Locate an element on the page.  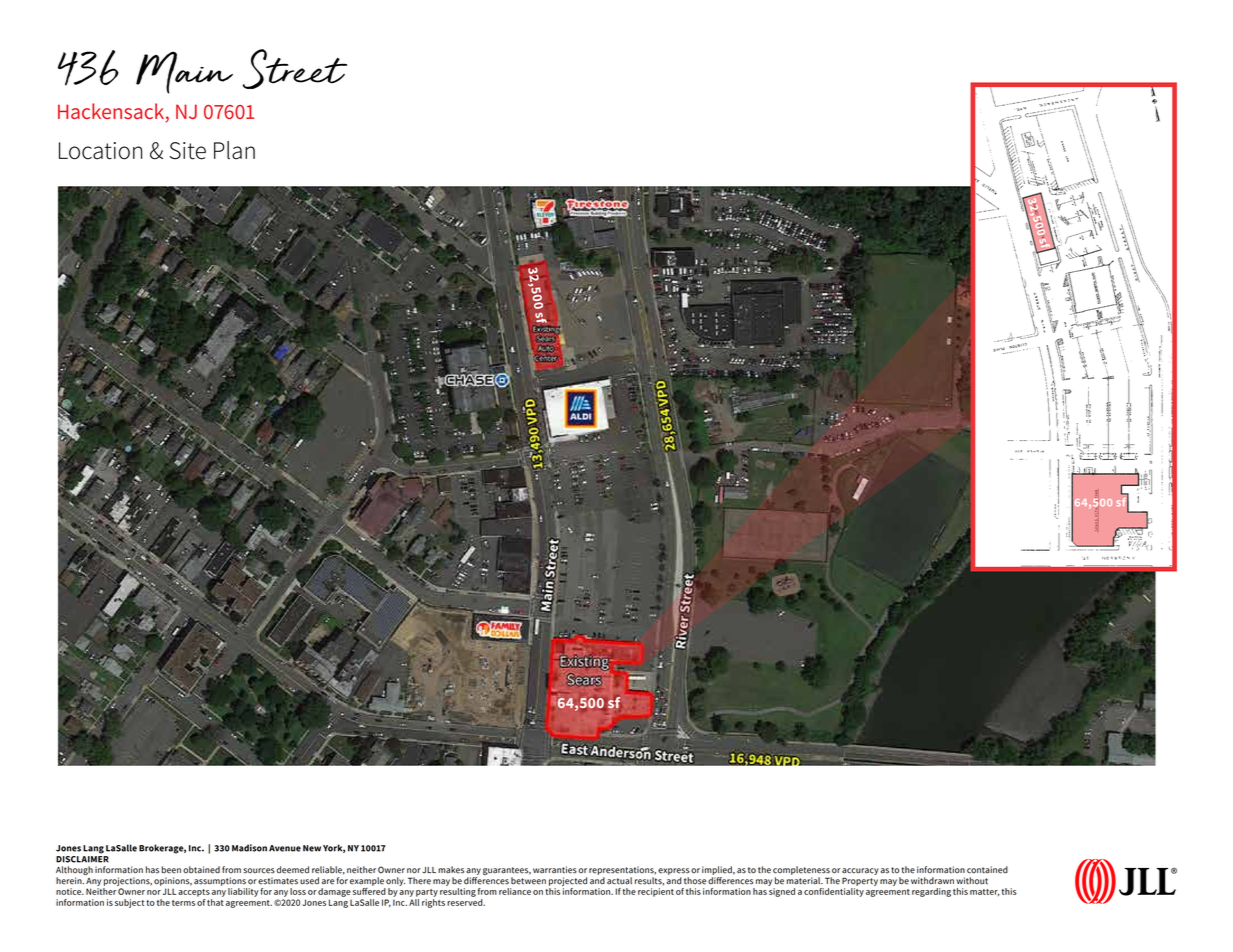
completeness is located at coordinates (801, 870).
